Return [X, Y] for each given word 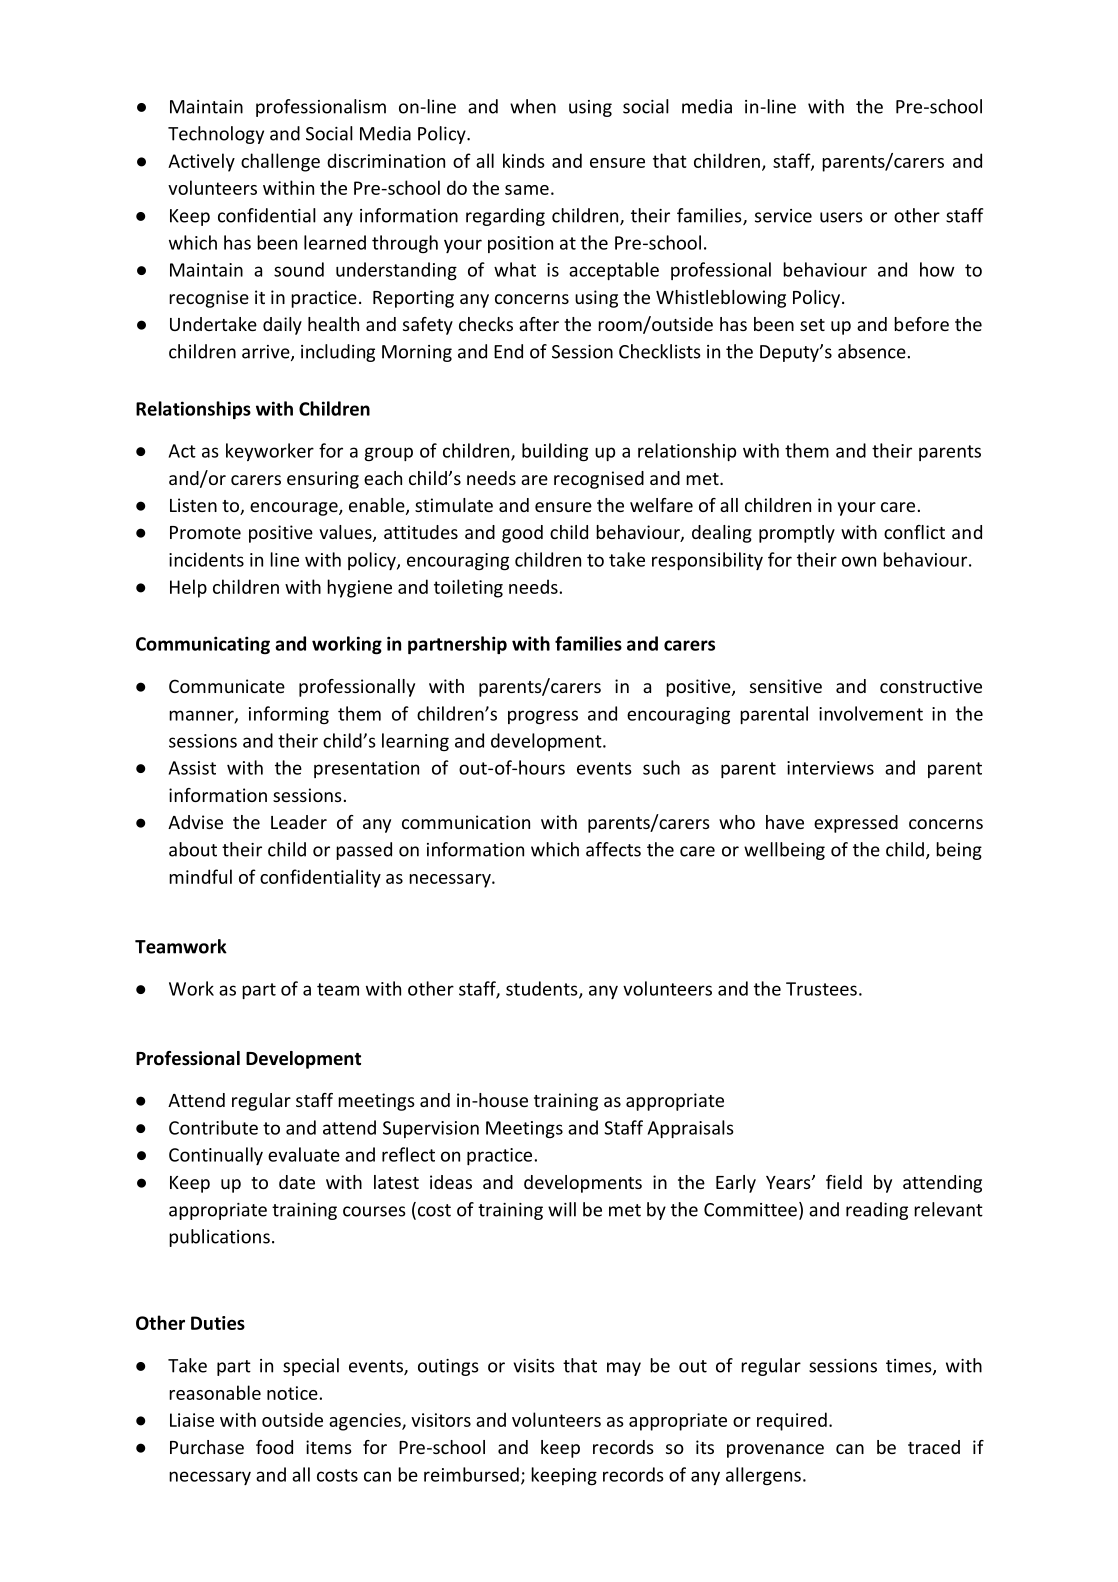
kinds [524, 160]
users [841, 217]
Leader [299, 822]
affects [613, 849]
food [274, 1447]
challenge [280, 162]
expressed [856, 824]
